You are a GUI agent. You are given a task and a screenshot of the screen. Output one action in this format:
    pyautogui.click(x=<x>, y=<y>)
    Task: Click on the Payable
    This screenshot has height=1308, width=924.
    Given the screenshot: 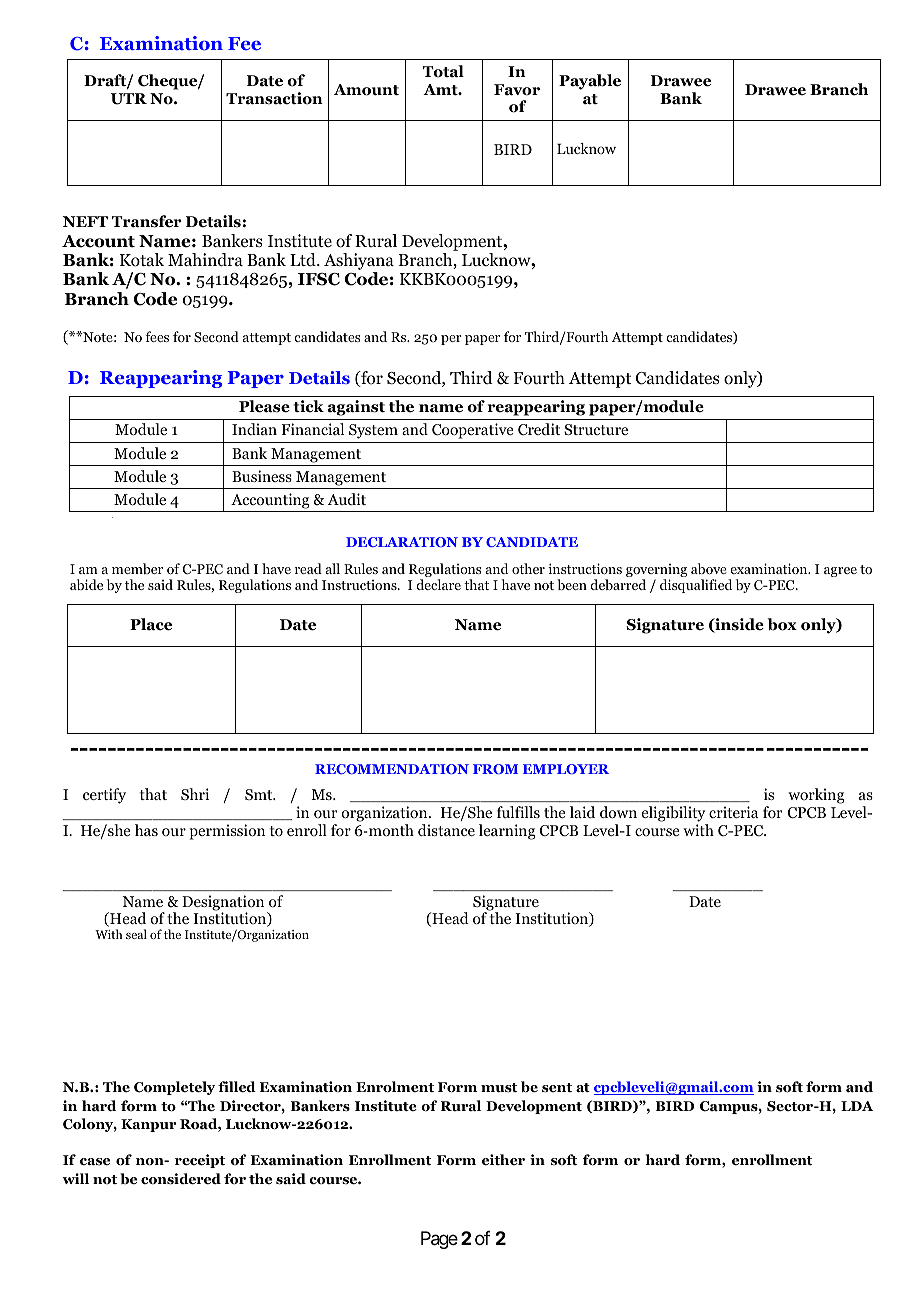 What is the action you would take?
    pyautogui.click(x=590, y=82)
